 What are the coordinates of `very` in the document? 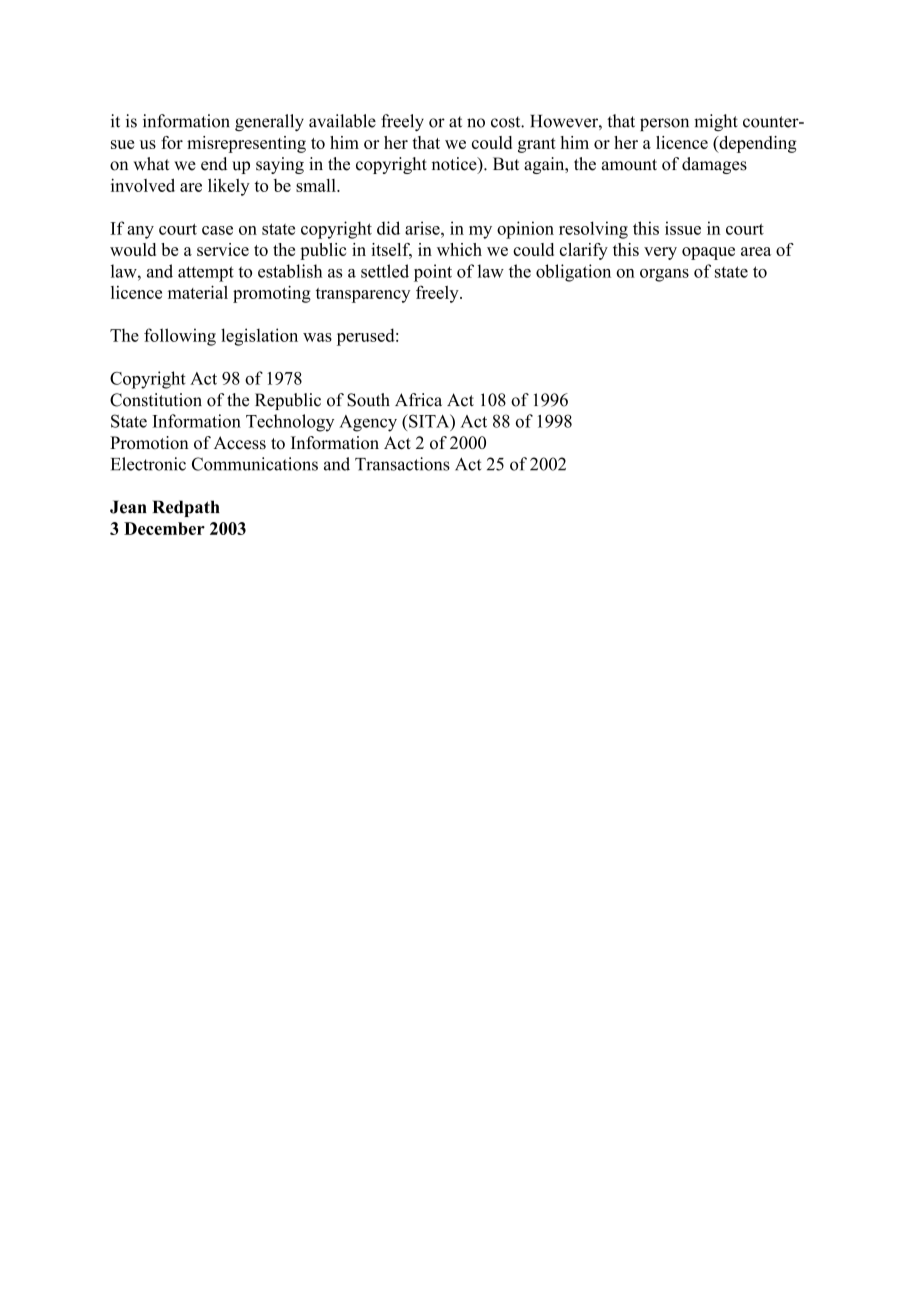 It's located at (660, 253).
